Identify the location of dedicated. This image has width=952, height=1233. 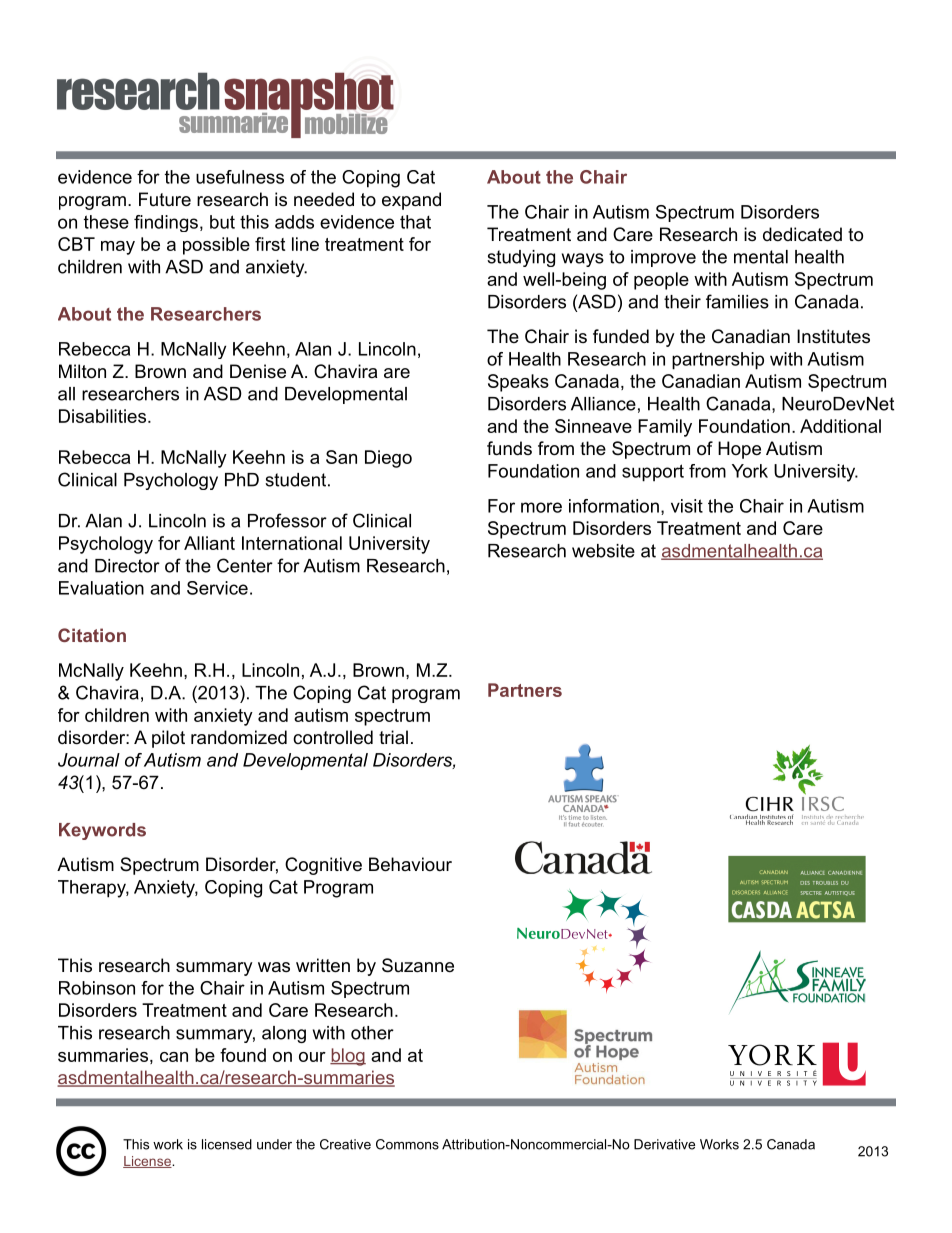
(802, 234).
